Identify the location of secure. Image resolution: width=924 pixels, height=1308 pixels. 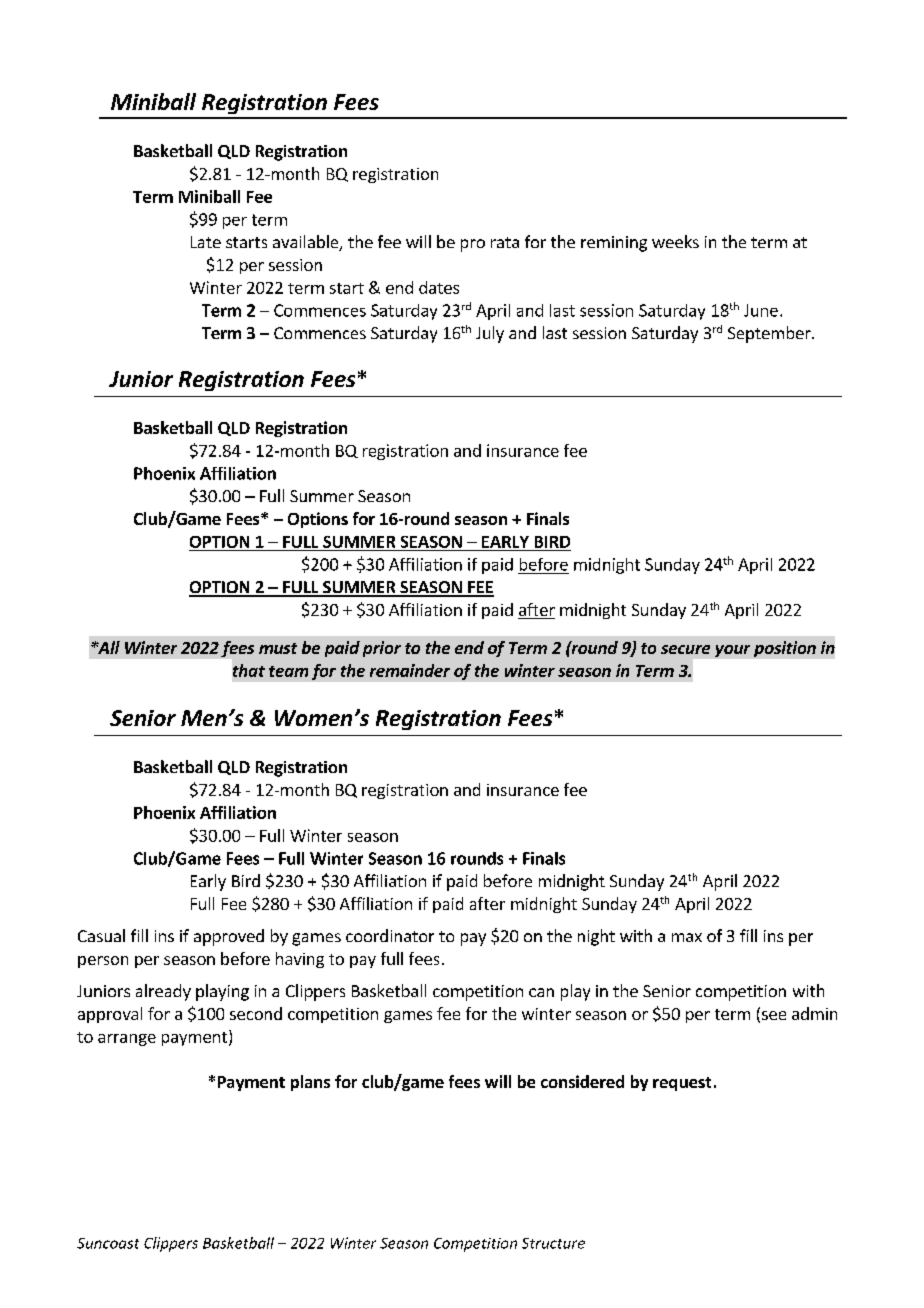
(685, 649).
